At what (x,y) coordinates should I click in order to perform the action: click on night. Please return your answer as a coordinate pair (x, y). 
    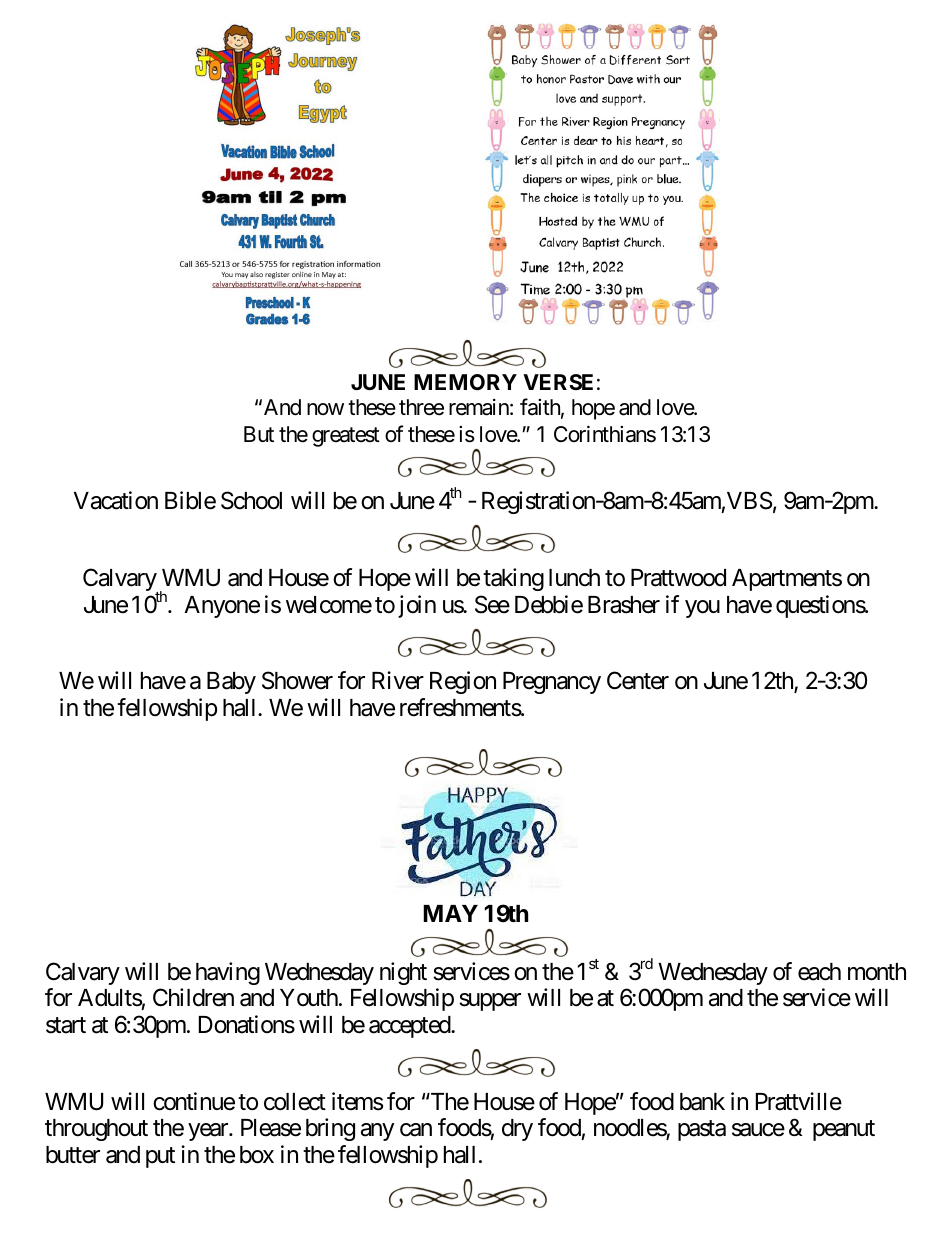
    Looking at the image, I should click on (403, 973).
